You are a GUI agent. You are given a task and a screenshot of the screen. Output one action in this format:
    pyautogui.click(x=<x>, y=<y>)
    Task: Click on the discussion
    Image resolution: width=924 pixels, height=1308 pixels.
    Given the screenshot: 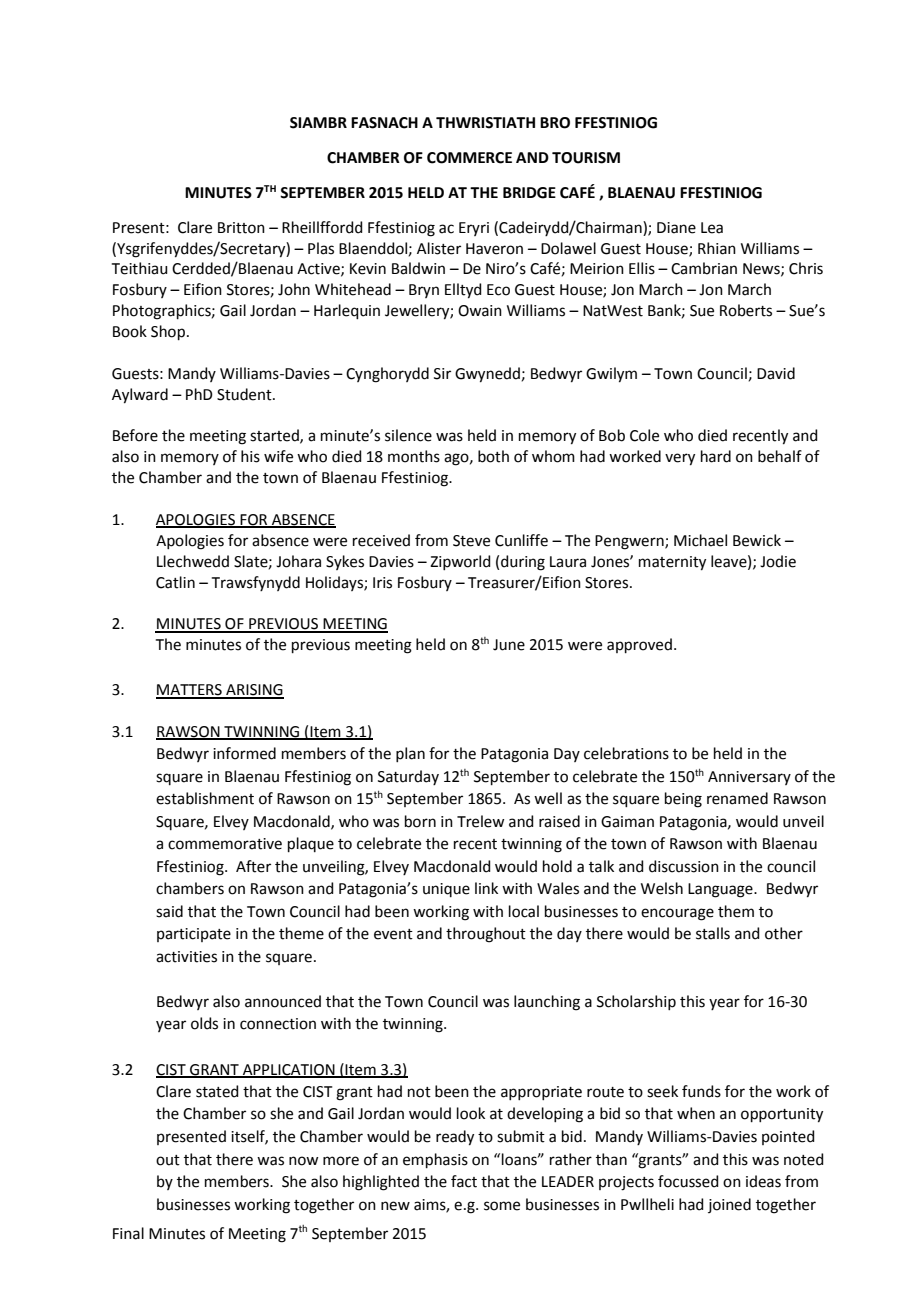 What is the action you would take?
    pyautogui.click(x=684, y=866)
